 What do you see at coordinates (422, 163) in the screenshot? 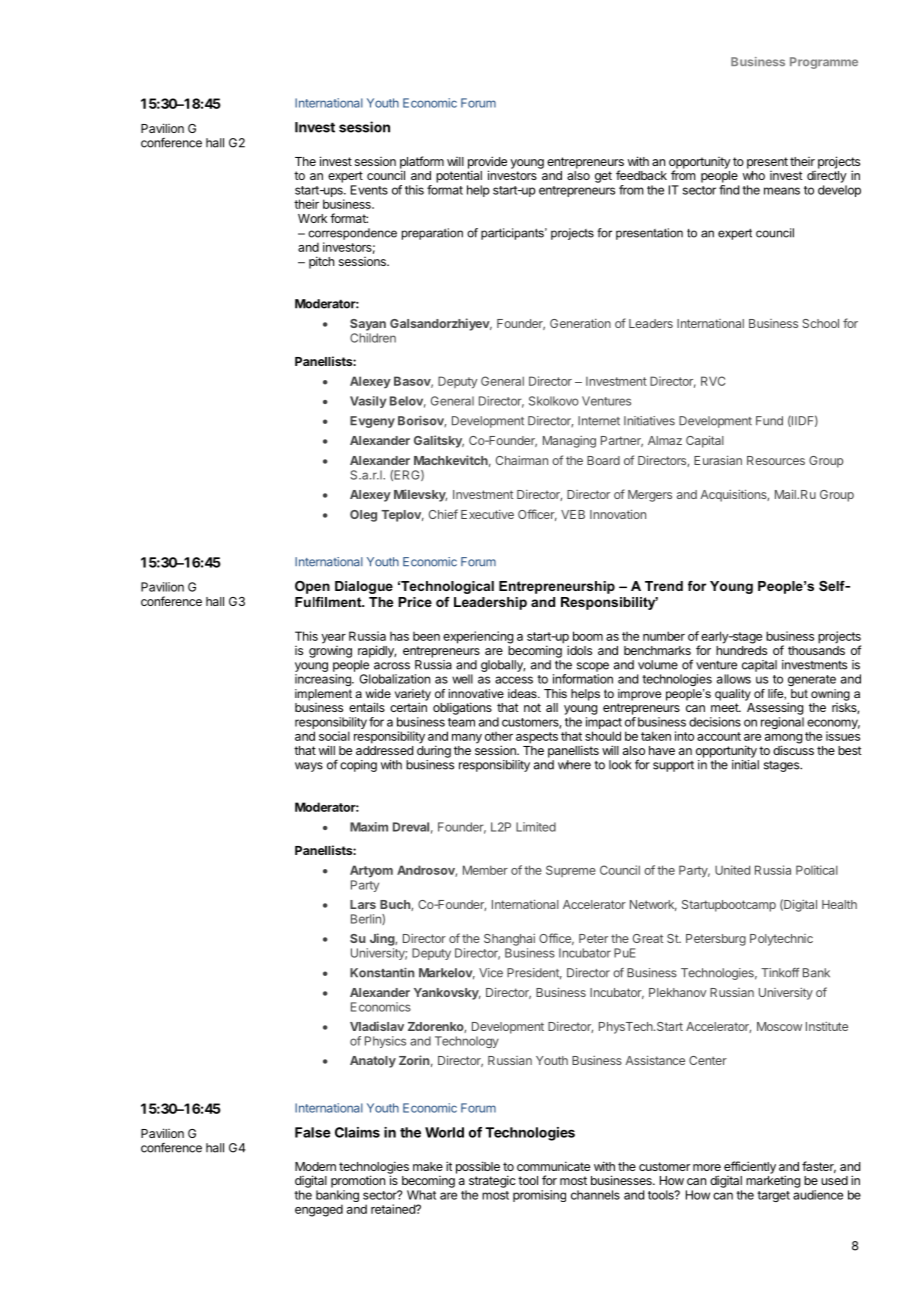
I see `platform` at bounding box center [422, 163].
